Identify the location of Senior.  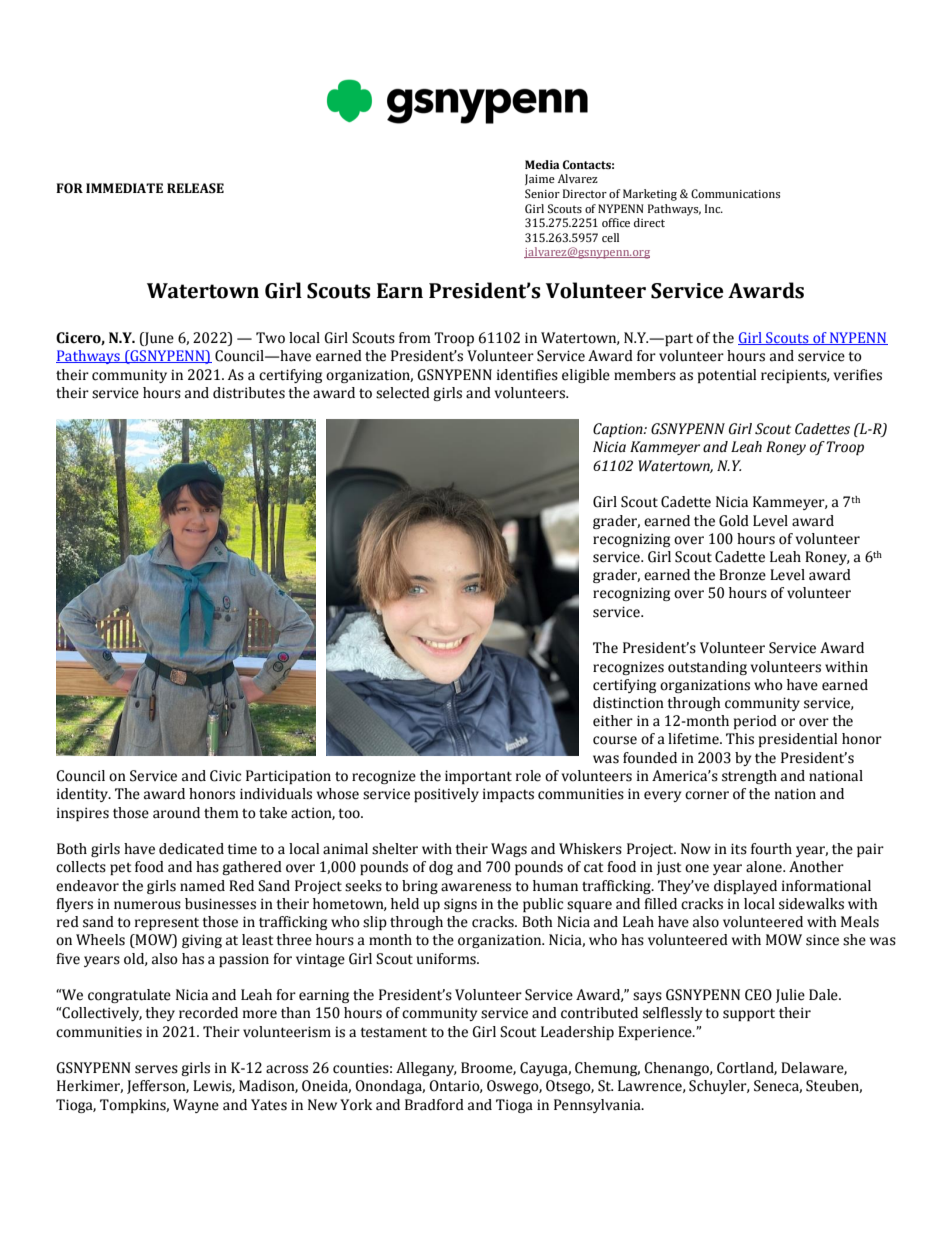
(542, 193).
